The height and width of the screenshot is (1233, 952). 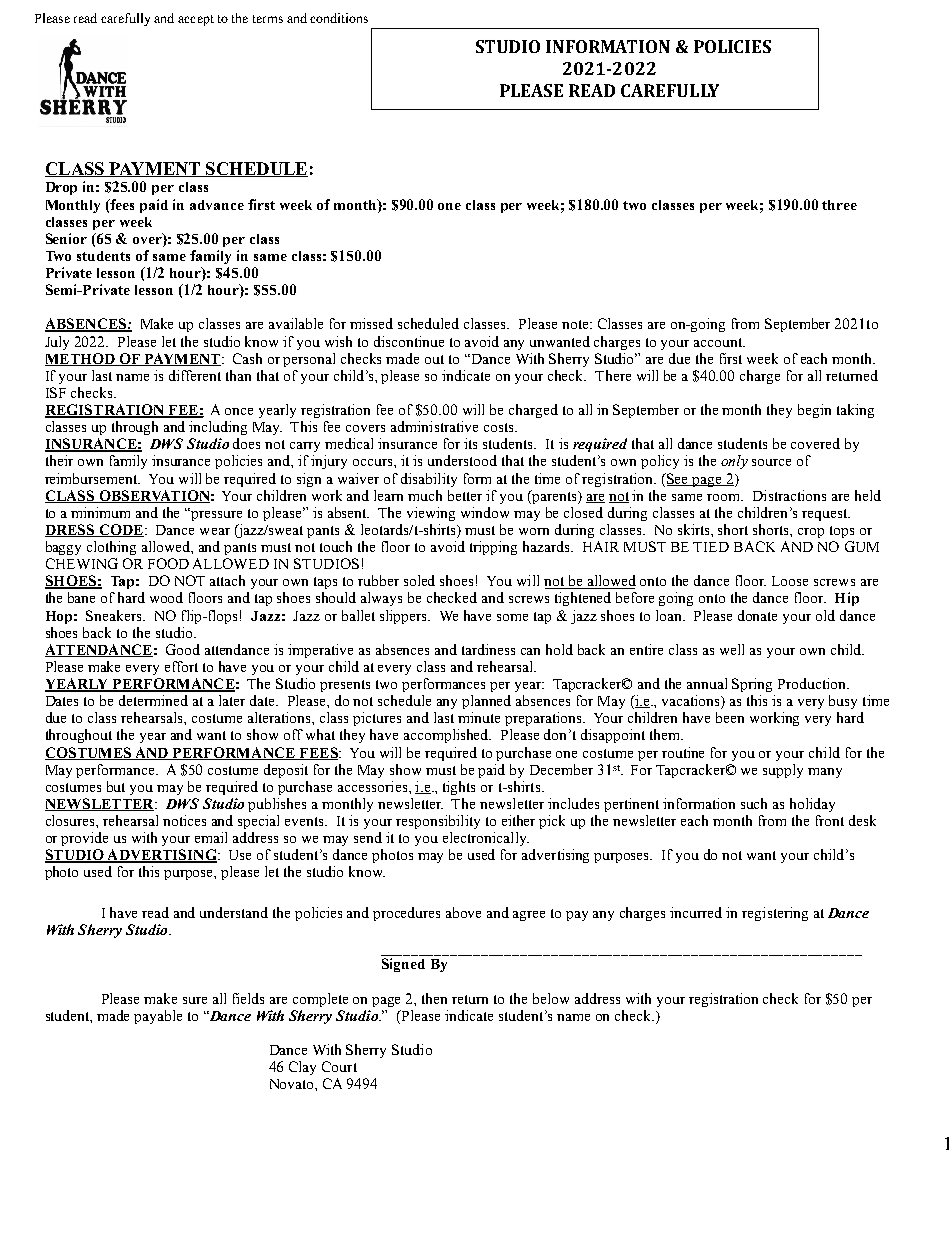 What do you see at coordinates (811, 533) in the screenshot?
I see `crop` at bounding box center [811, 533].
